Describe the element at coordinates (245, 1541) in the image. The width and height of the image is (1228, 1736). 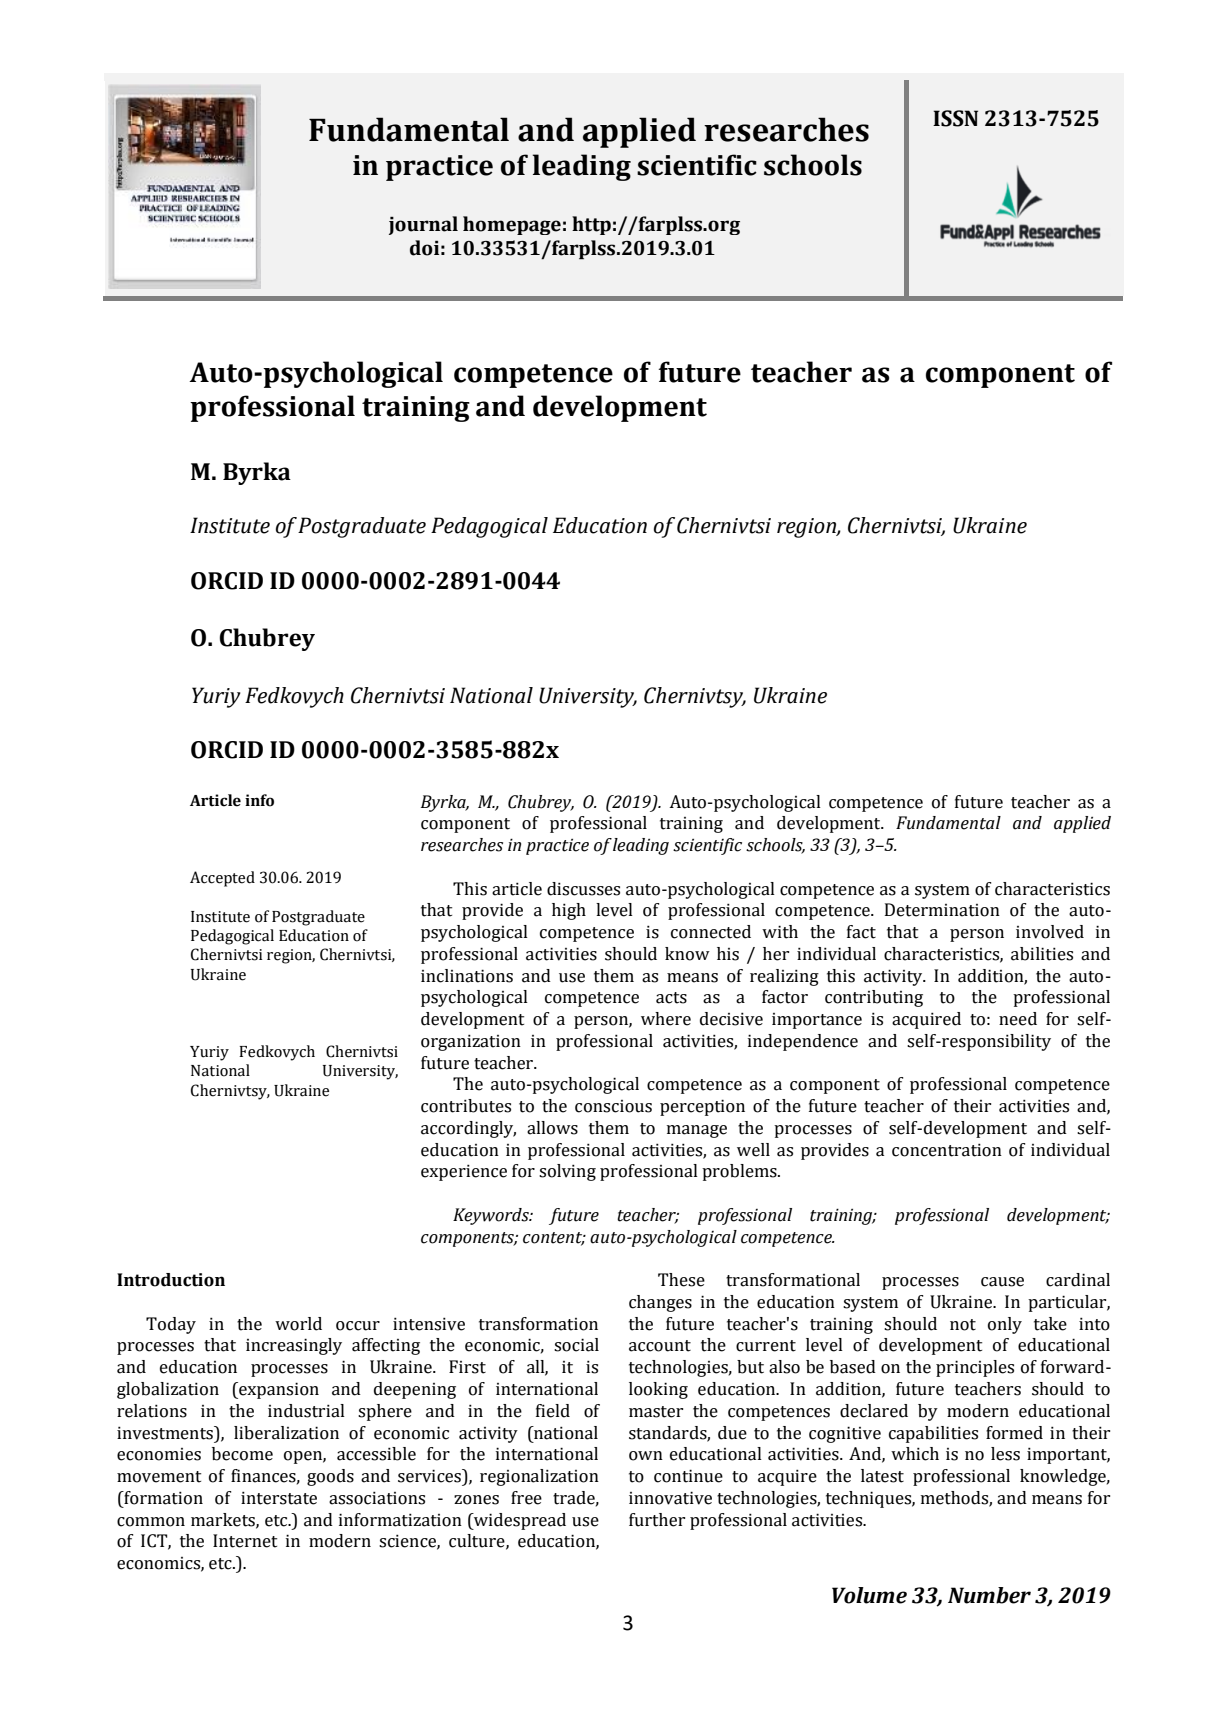
I see `Internet` at that location.
